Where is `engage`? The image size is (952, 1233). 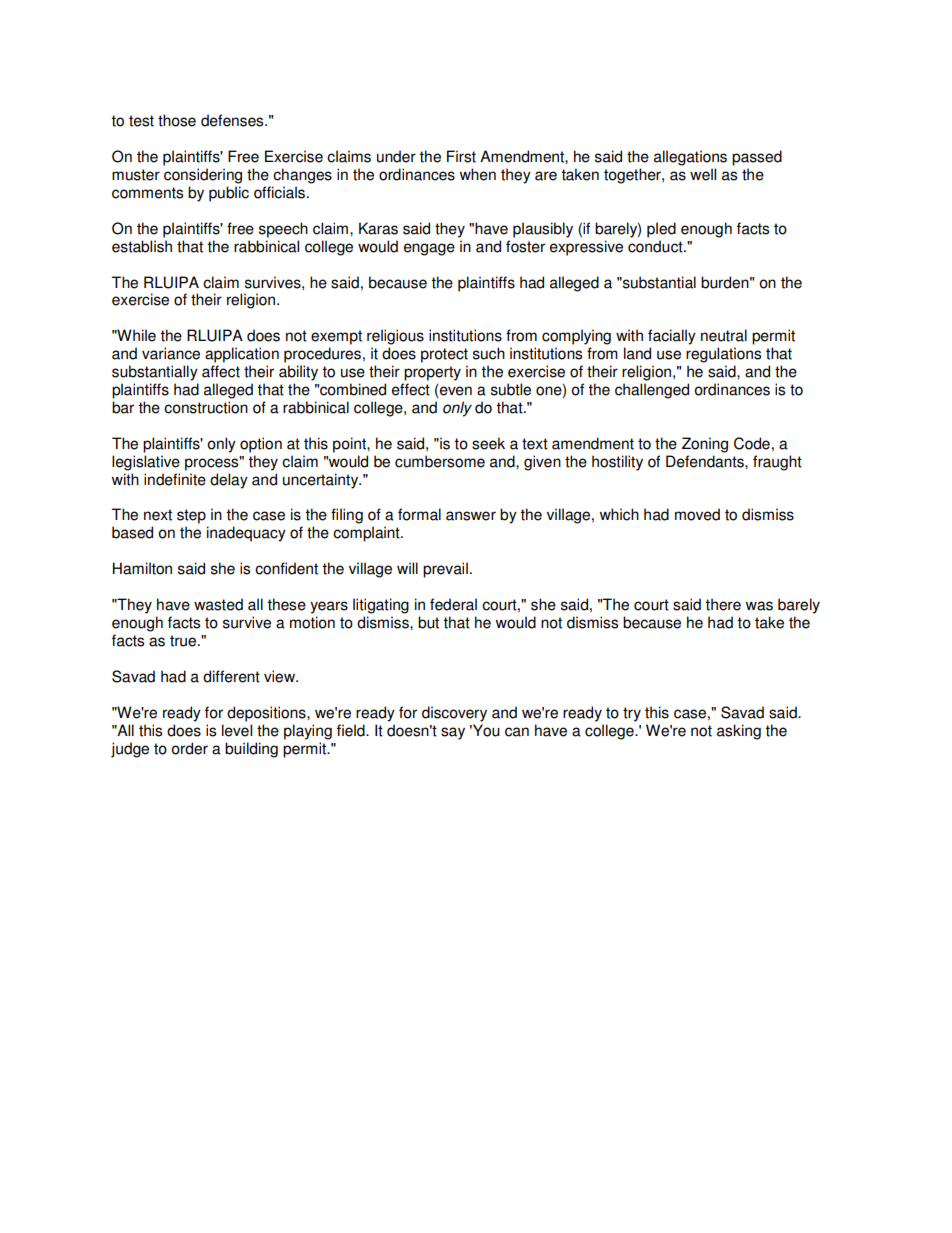 engage is located at coordinates (429, 249).
